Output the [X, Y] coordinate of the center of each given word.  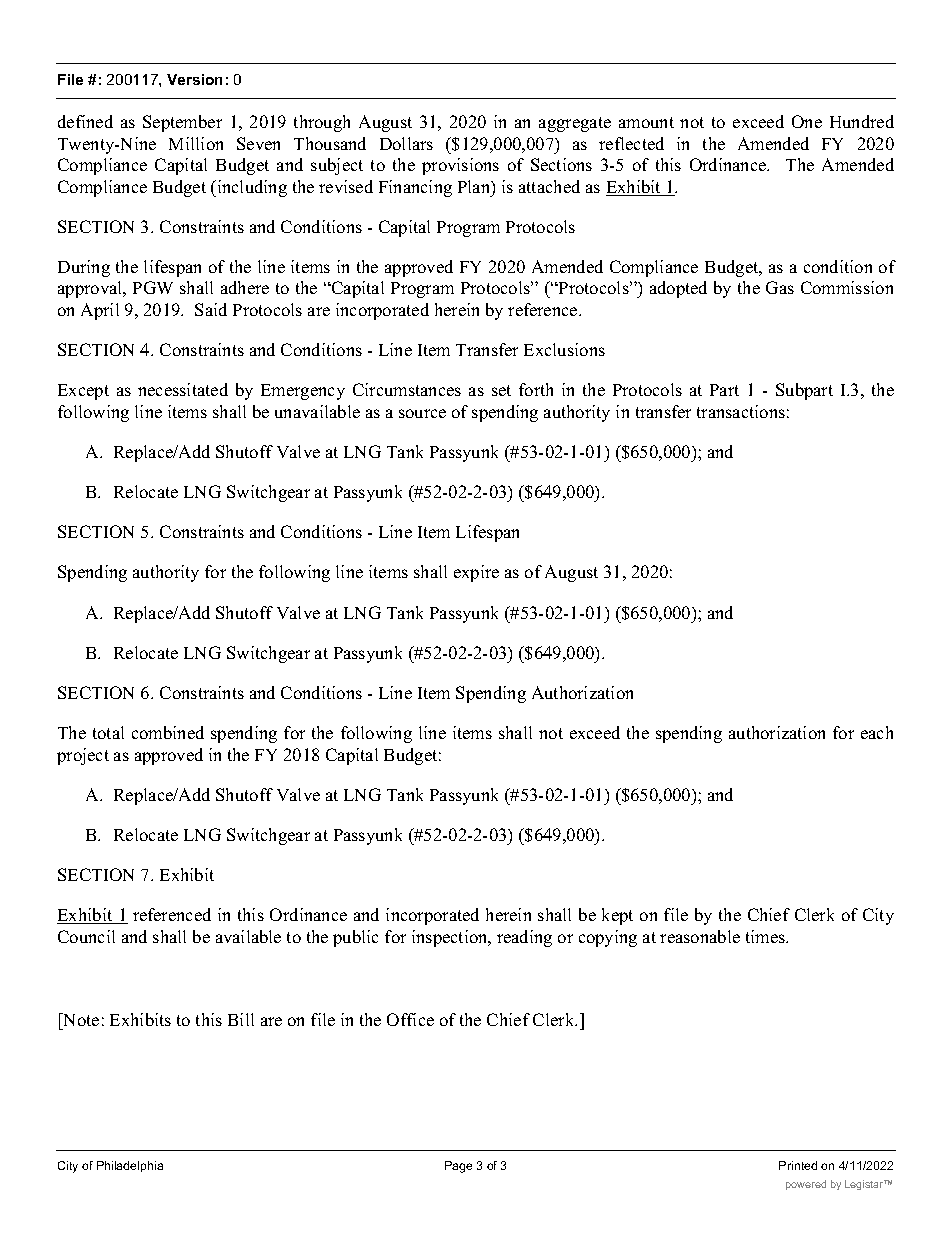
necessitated [183, 389]
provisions [460, 166]
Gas [780, 287]
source [422, 413]
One [807, 121]
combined [168, 732]
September [182, 123]
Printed [798, 1165]
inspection [451, 938]
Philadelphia [130, 1166]
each [877, 732]
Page [458, 1167]
